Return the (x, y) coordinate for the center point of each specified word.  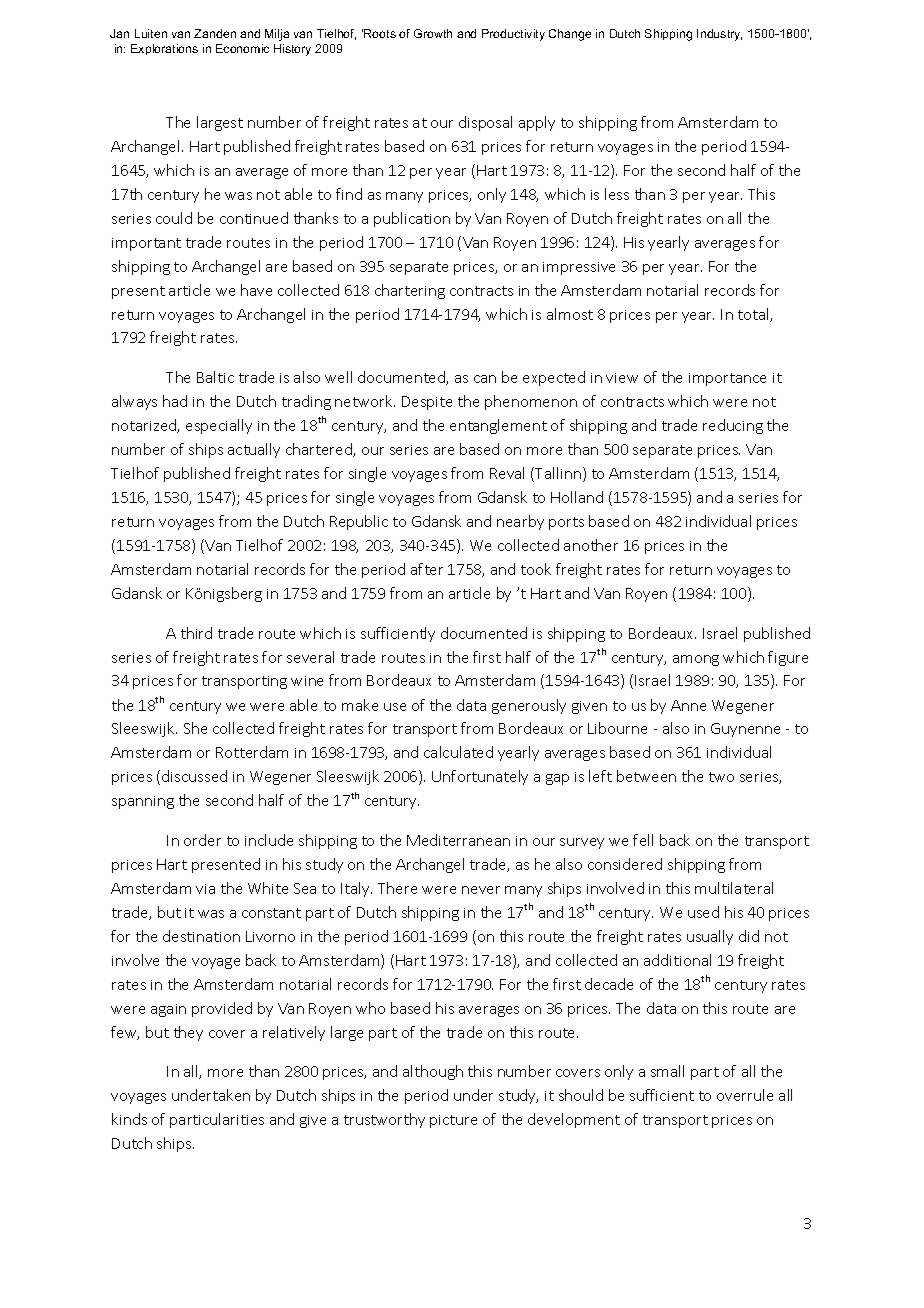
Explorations (164, 49)
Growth (433, 33)
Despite (427, 403)
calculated (458, 752)
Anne (688, 705)
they (188, 1033)
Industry (719, 35)
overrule (745, 1095)
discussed (194, 776)
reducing (733, 426)
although (433, 1072)
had (175, 401)
